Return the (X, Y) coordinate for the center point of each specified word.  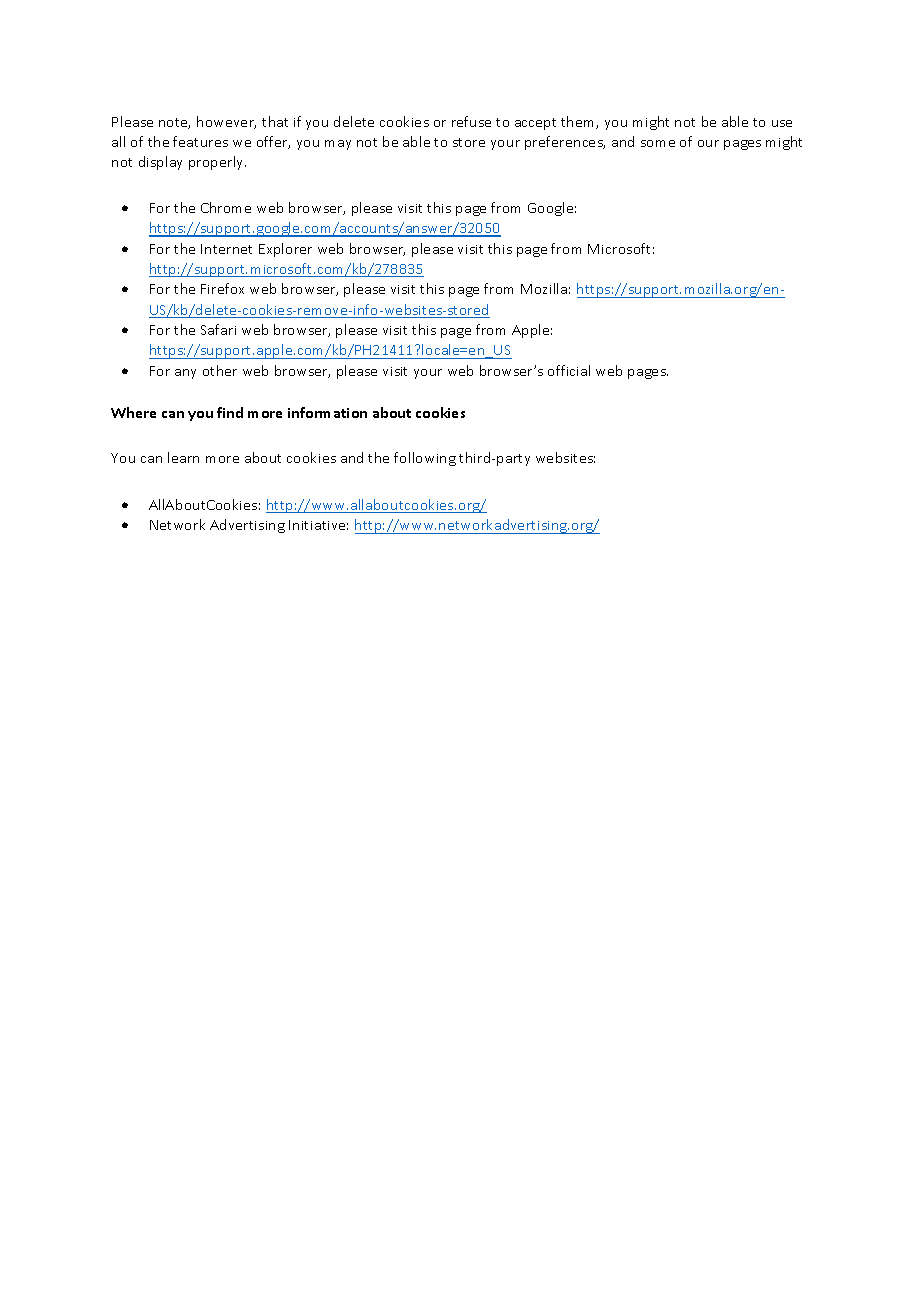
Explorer (285, 250)
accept (535, 124)
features (200, 141)
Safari (218, 329)
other (220, 370)
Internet (226, 249)
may (338, 145)
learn (183, 457)
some (658, 143)
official (569, 370)
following (425, 459)
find (230, 412)
